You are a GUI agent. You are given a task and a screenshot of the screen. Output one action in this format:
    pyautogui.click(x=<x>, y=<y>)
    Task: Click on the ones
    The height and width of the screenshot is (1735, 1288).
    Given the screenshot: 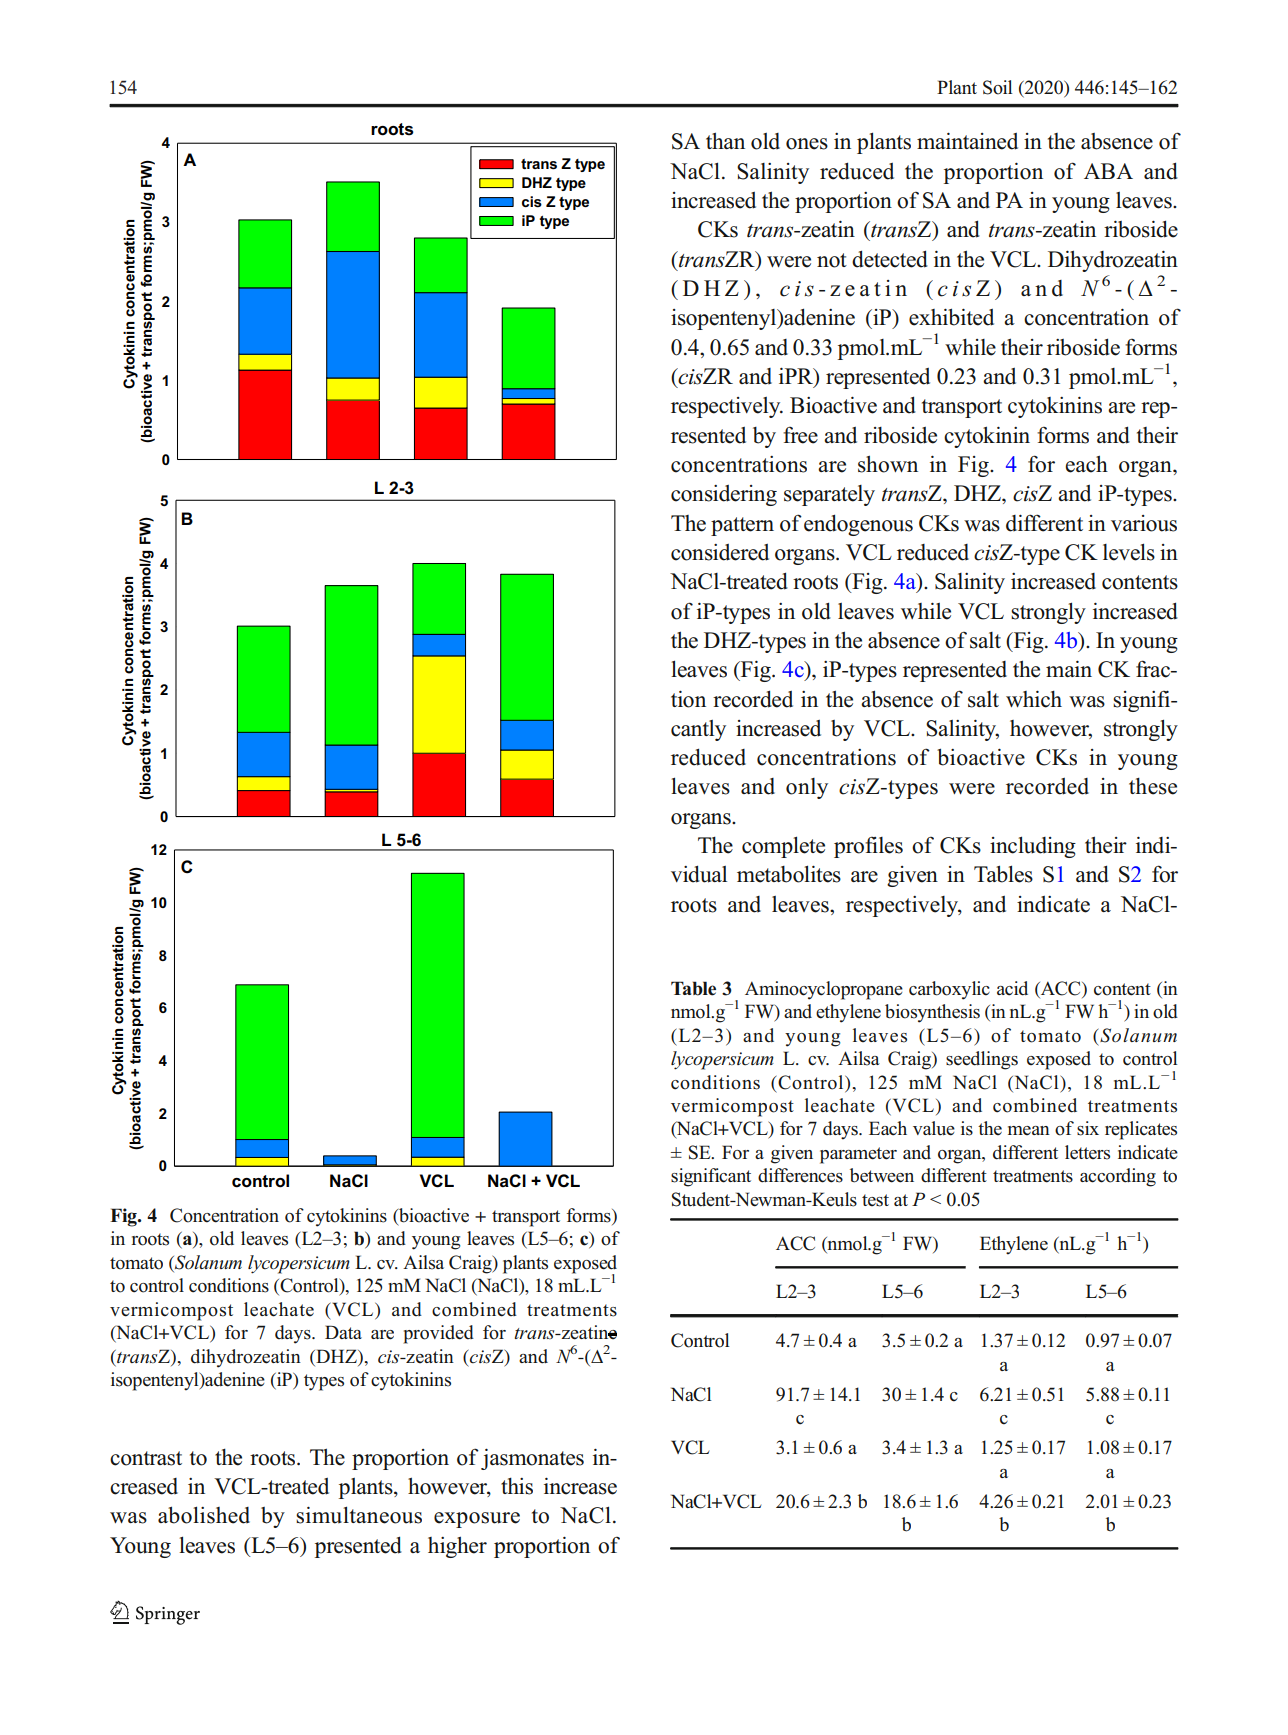 What is the action you would take?
    pyautogui.click(x=807, y=144)
